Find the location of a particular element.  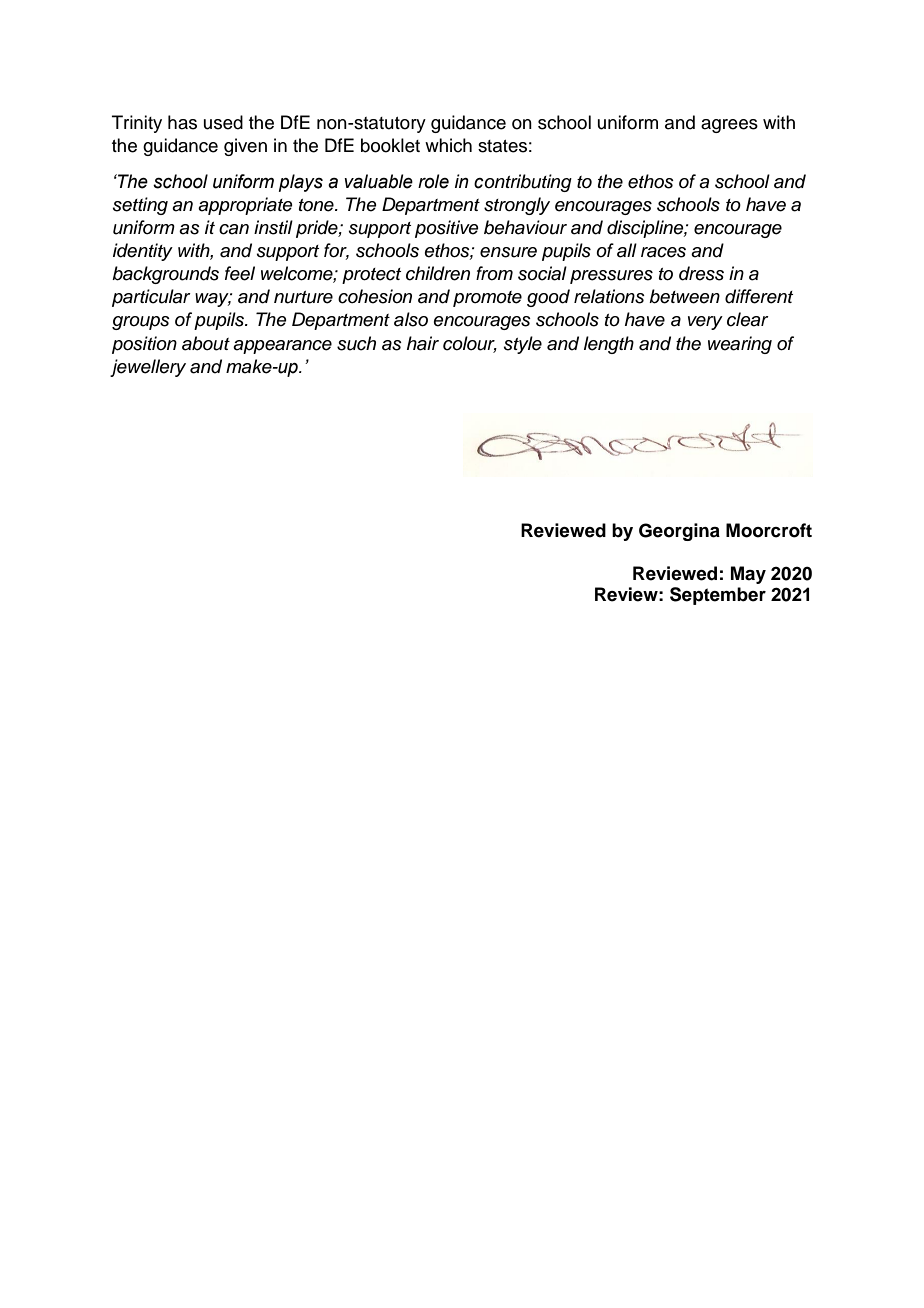

used is located at coordinates (223, 122).
